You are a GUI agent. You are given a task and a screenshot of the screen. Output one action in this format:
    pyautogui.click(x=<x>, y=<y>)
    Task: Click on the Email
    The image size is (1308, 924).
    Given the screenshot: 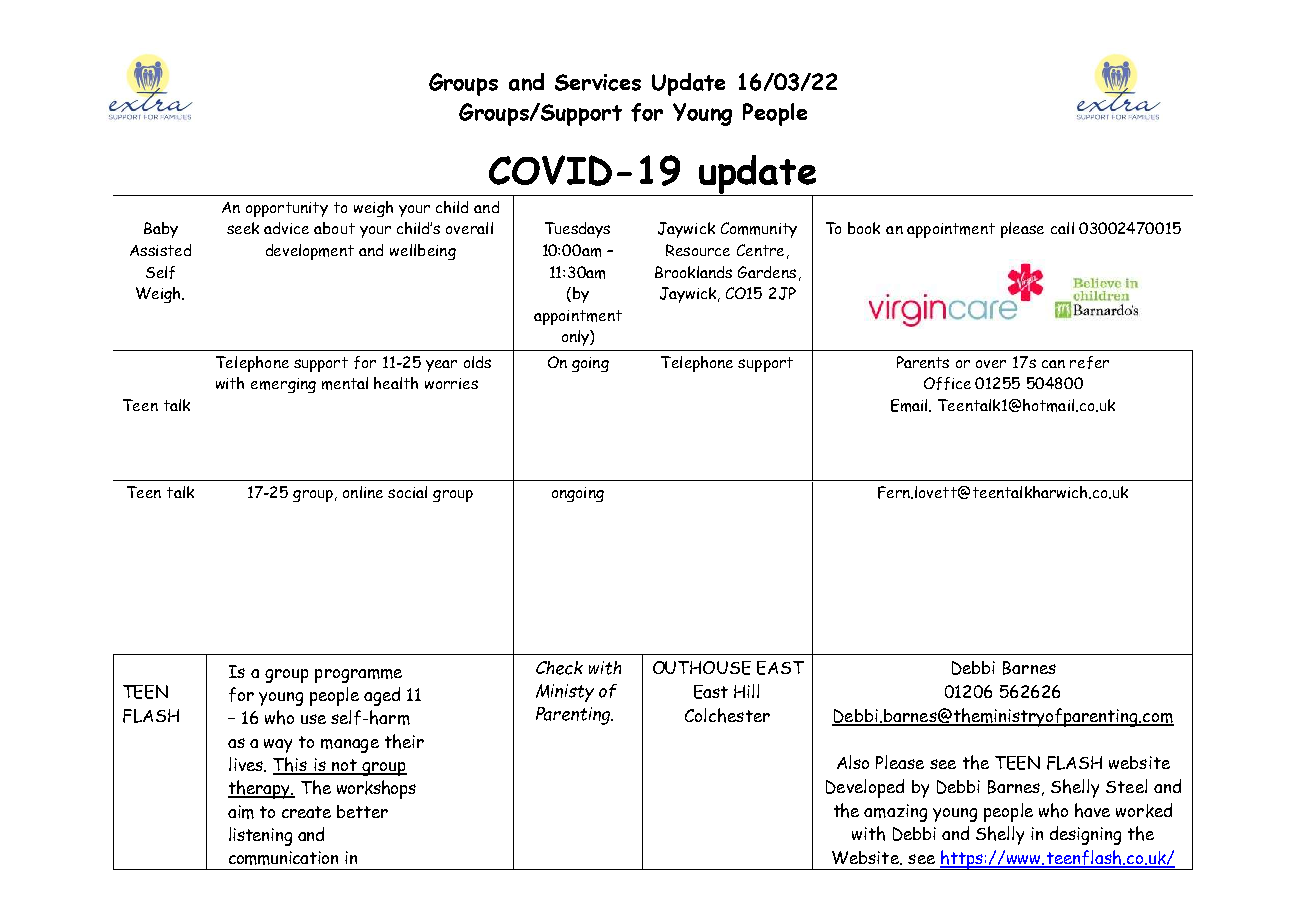 What is the action you would take?
    pyautogui.click(x=910, y=405)
